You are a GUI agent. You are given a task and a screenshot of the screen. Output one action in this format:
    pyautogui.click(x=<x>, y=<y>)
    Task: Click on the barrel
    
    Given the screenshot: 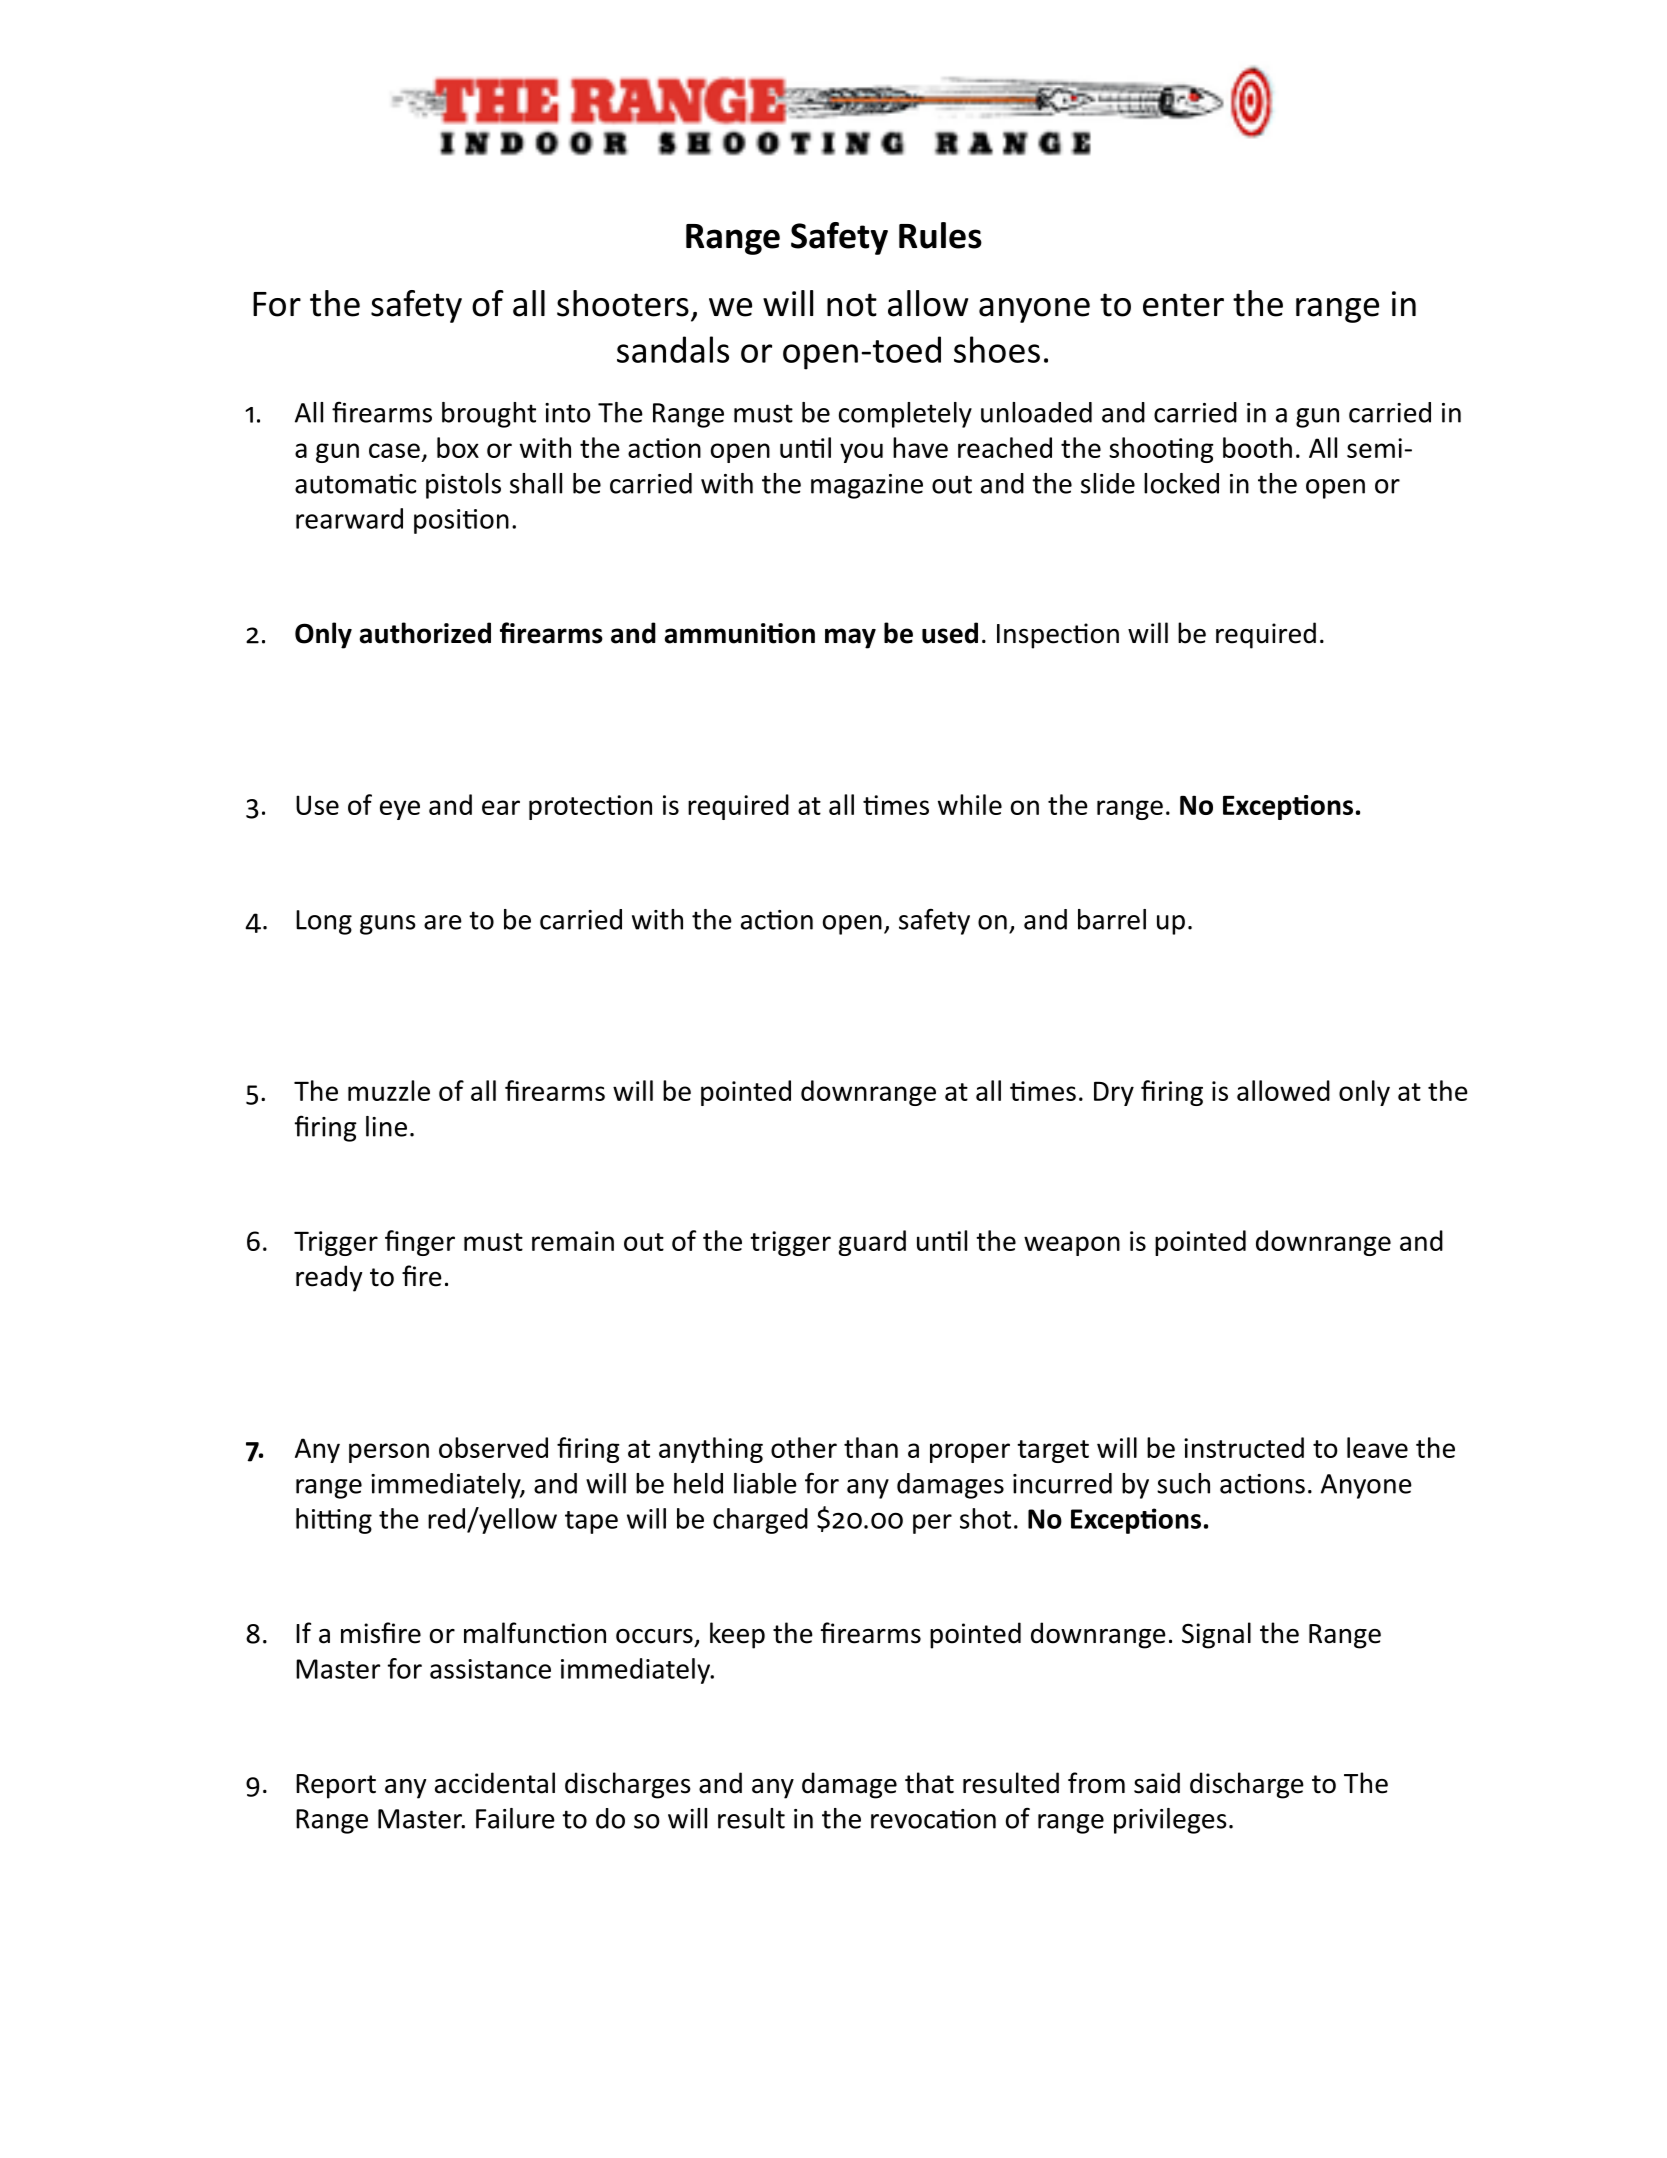 What is the action you would take?
    pyautogui.click(x=1112, y=919)
